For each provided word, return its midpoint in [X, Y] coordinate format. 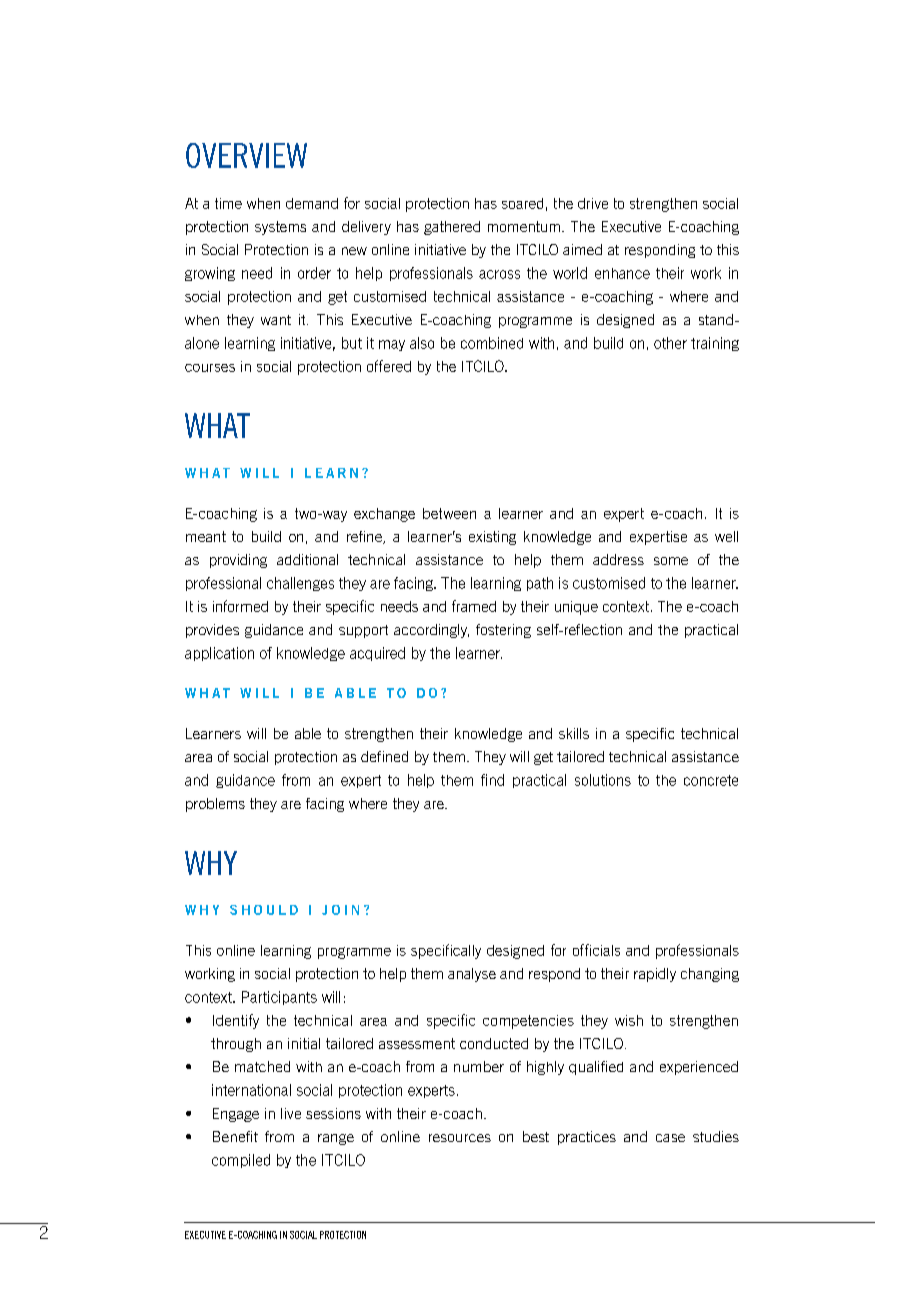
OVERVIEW [246, 155]
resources [460, 1138]
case [670, 1138]
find [492, 780]
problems [215, 805]
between [449, 513]
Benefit [235, 1136]
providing [238, 561]
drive [593, 203]
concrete [711, 780]
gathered [452, 228]
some [671, 561]
